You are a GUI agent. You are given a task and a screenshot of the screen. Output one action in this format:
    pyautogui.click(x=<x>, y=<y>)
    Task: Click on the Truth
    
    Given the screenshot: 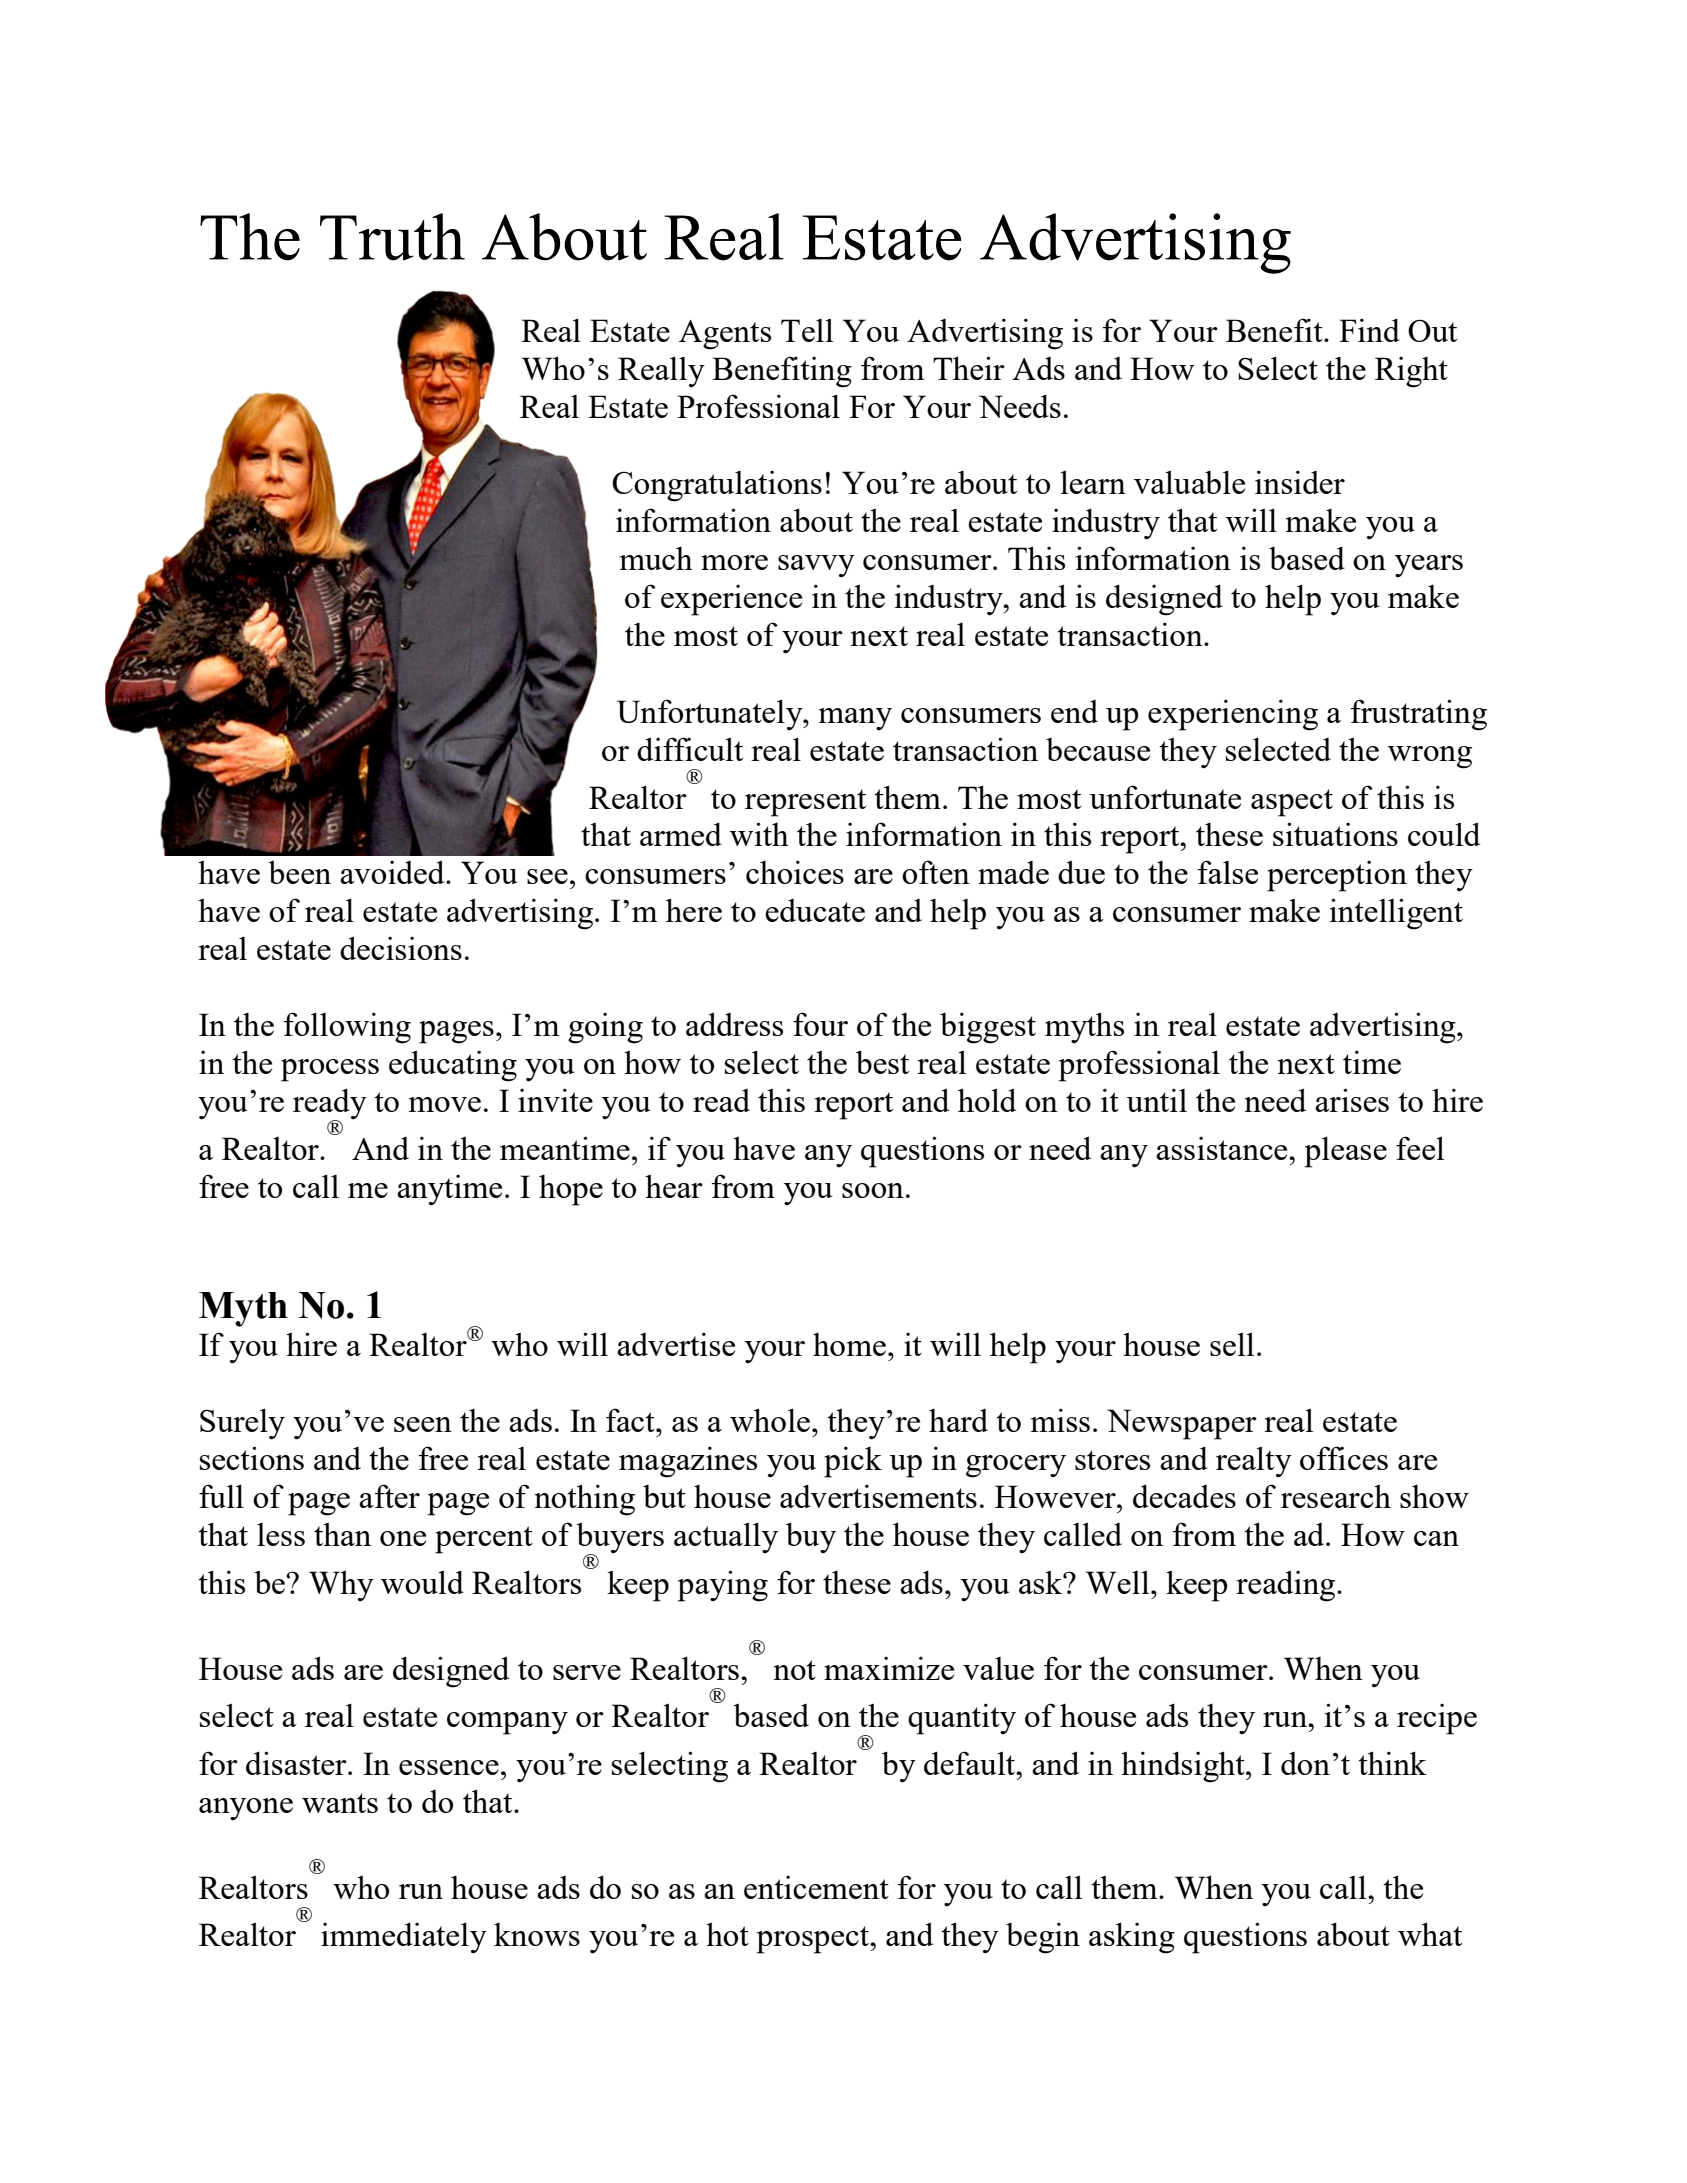 What is the action you would take?
    pyautogui.click(x=392, y=237)
